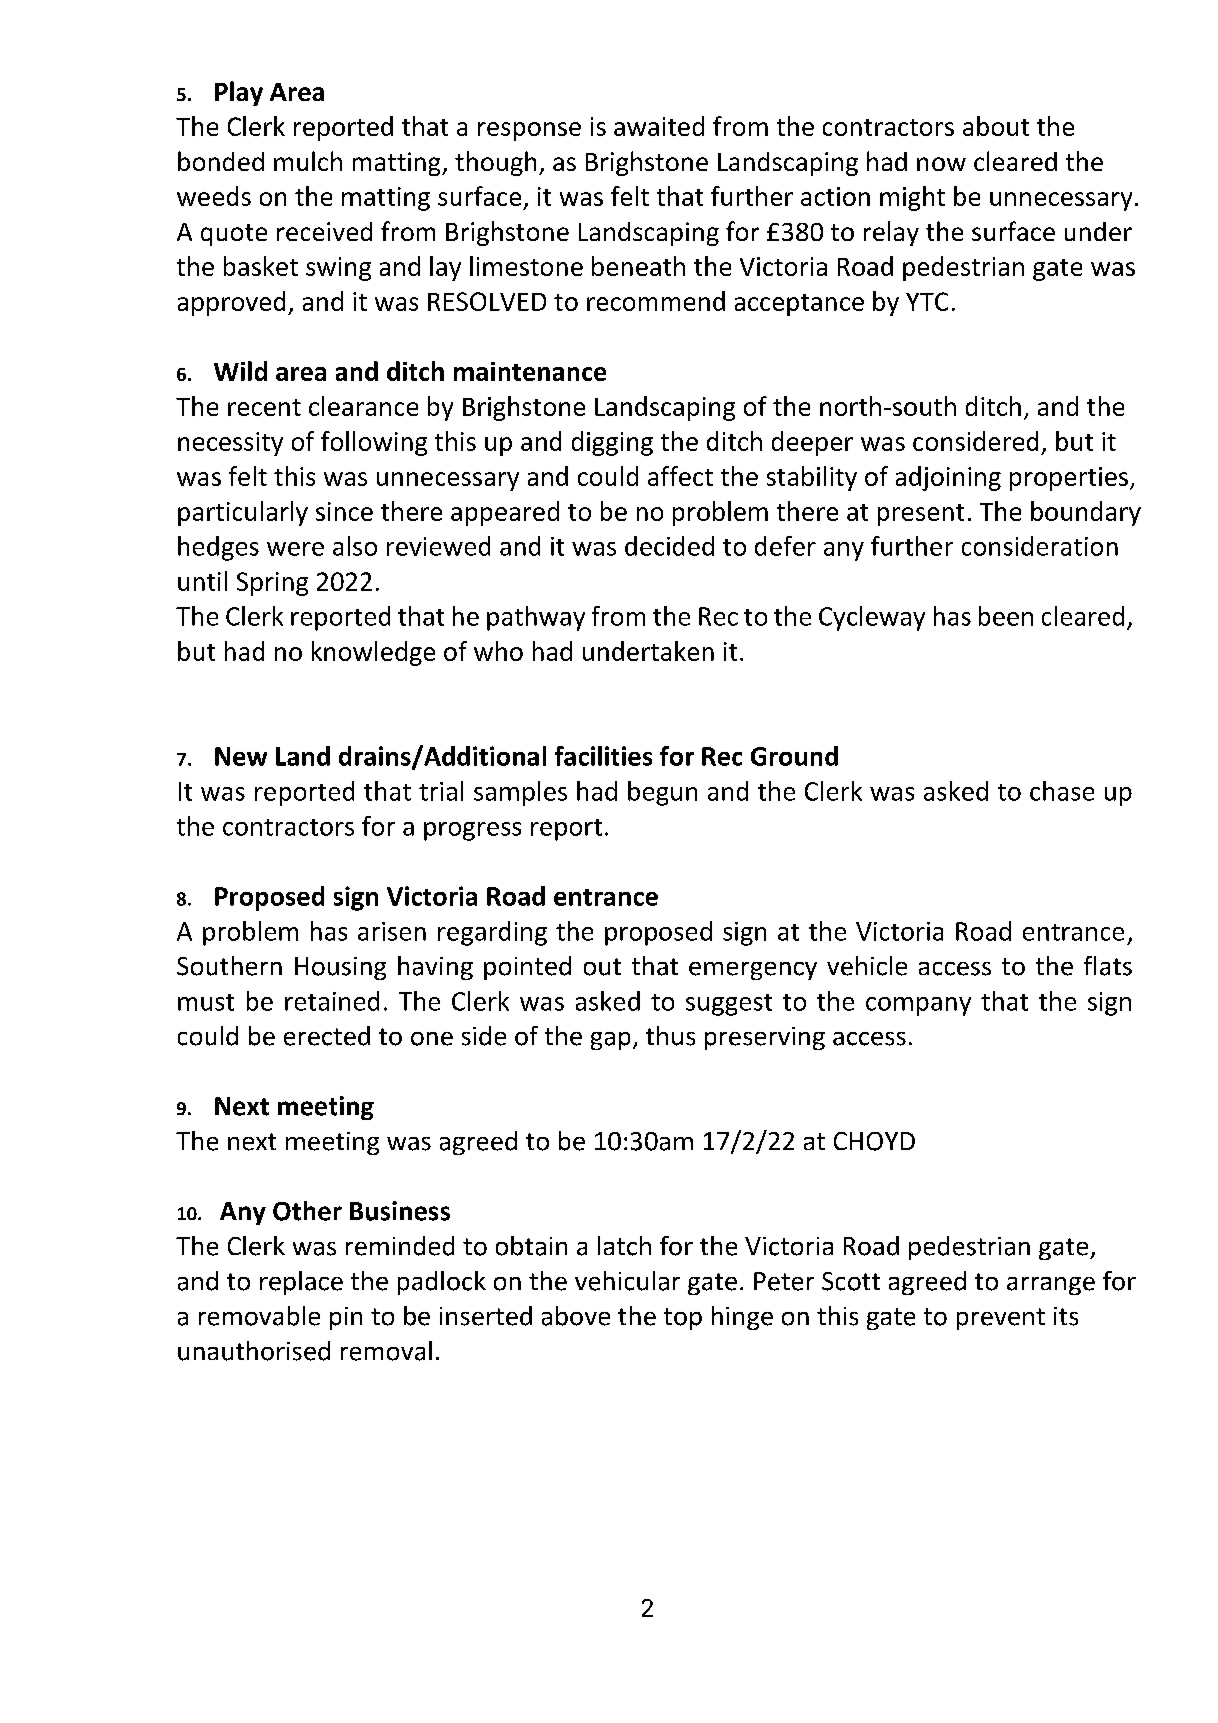 The width and height of the screenshot is (1218, 1723). I want to click on awaited, so click(659, 126).
